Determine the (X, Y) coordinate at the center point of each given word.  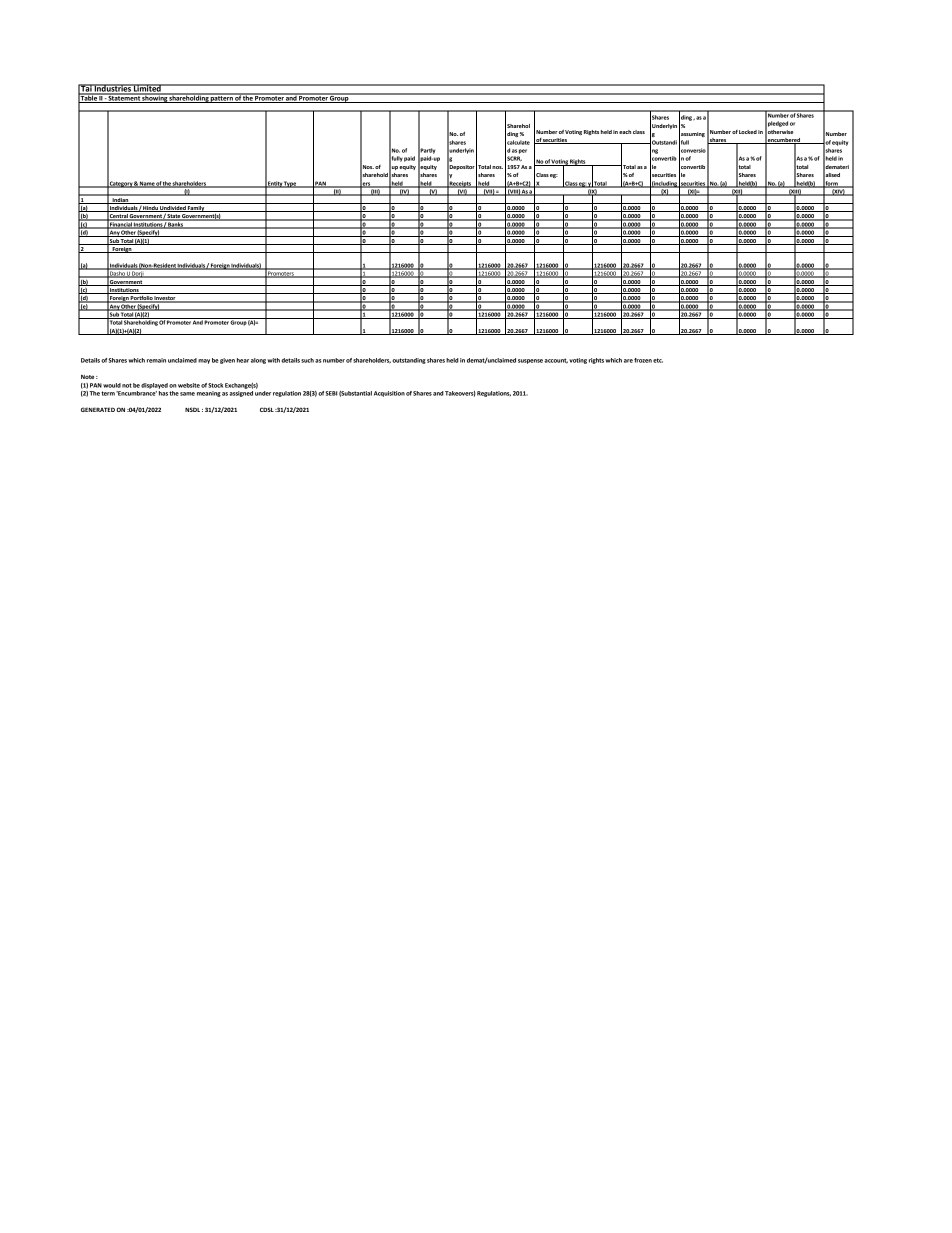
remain (156, 360)
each (625, 132)
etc (658, 360)
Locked (748, 132)
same (187, 394)
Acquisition (389, 394)
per (523, 151)
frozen (643, 360)
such (307, 360)
